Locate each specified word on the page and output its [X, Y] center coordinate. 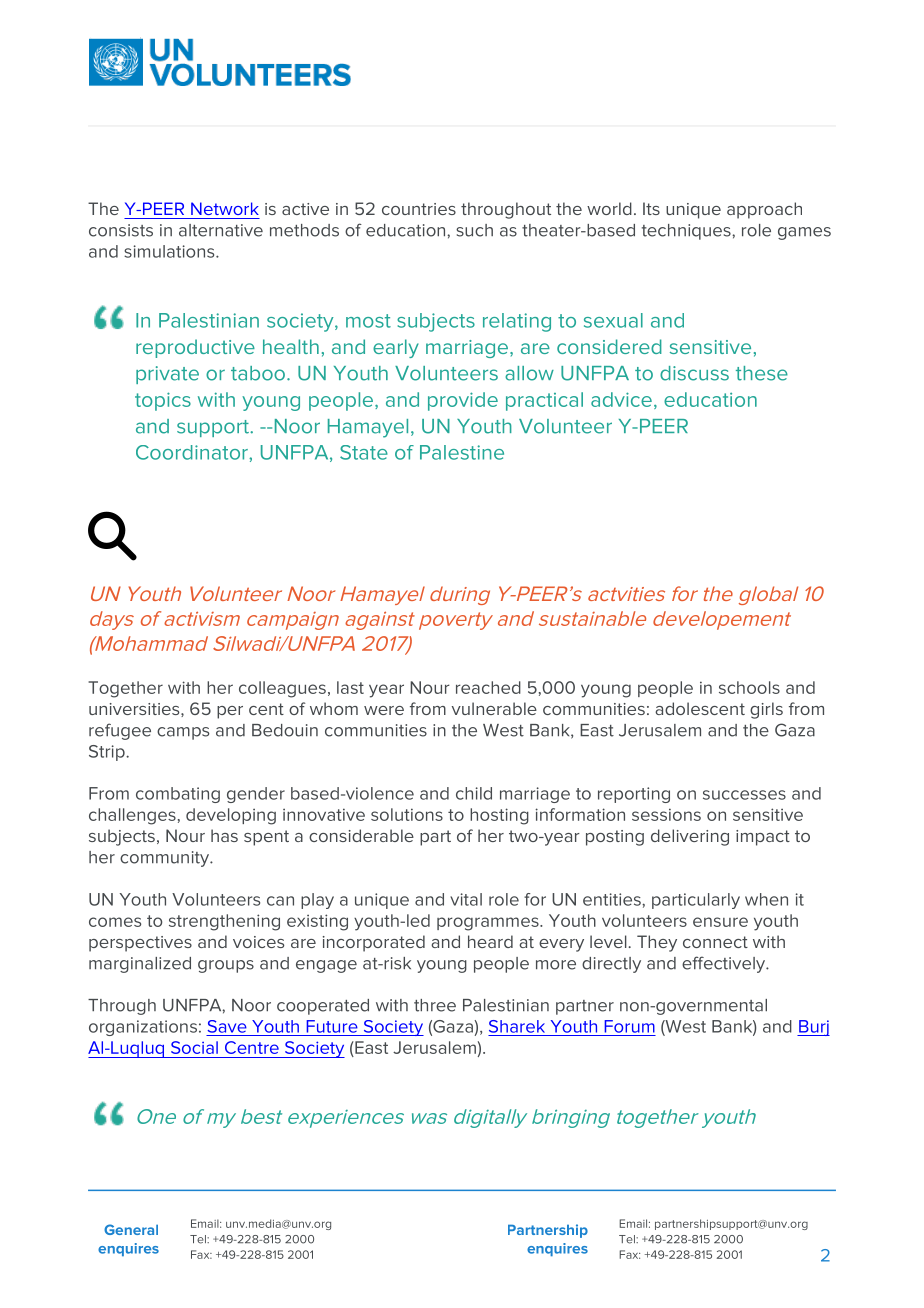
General [131, 1229]
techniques [687, 232]
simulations [170, 251]
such [474, 230]
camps [183, 733]
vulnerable [494, 708]
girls [766, 710]
